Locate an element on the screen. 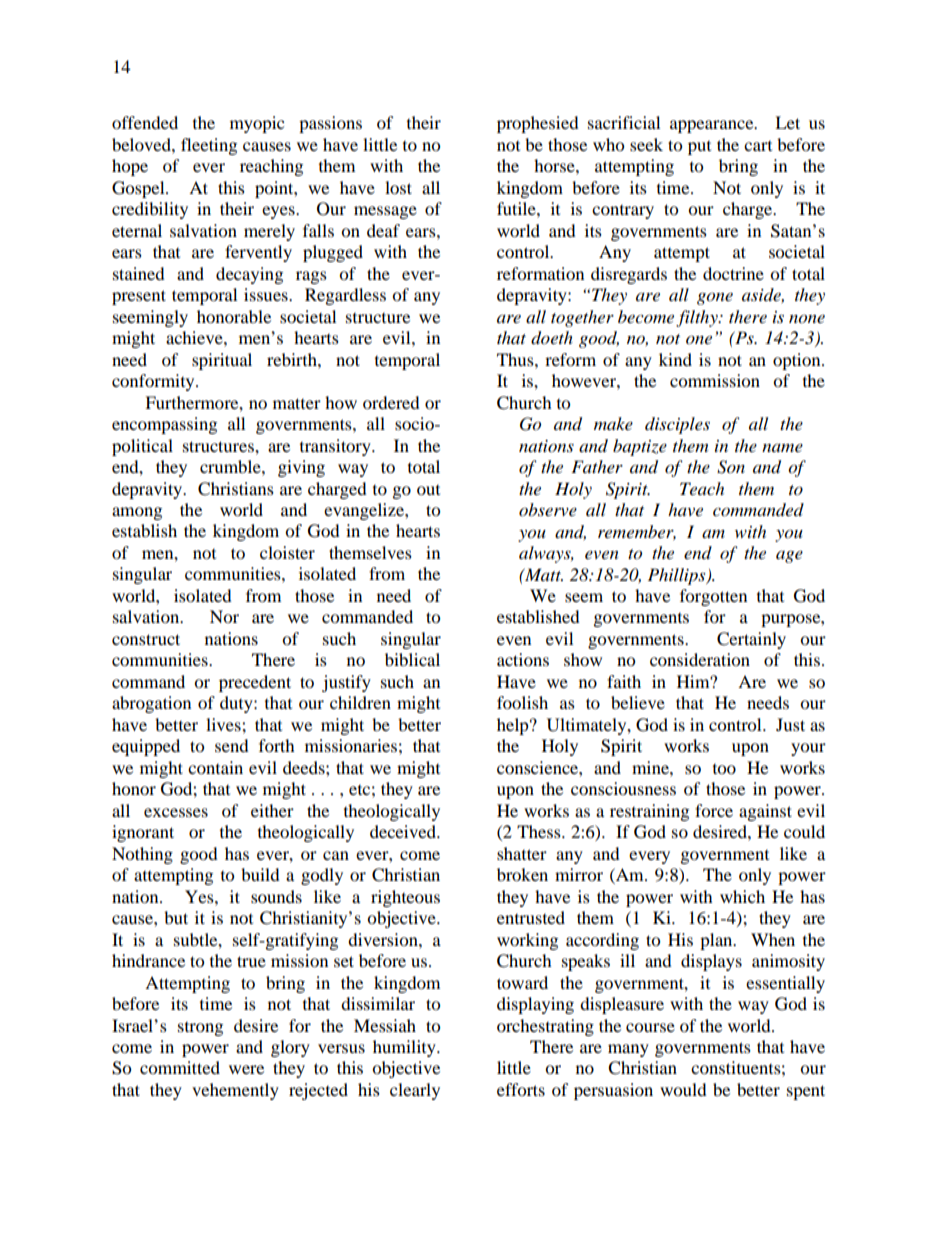 This screenshot has width=952, height=1233. Son is located at coordinates (731, 467).
